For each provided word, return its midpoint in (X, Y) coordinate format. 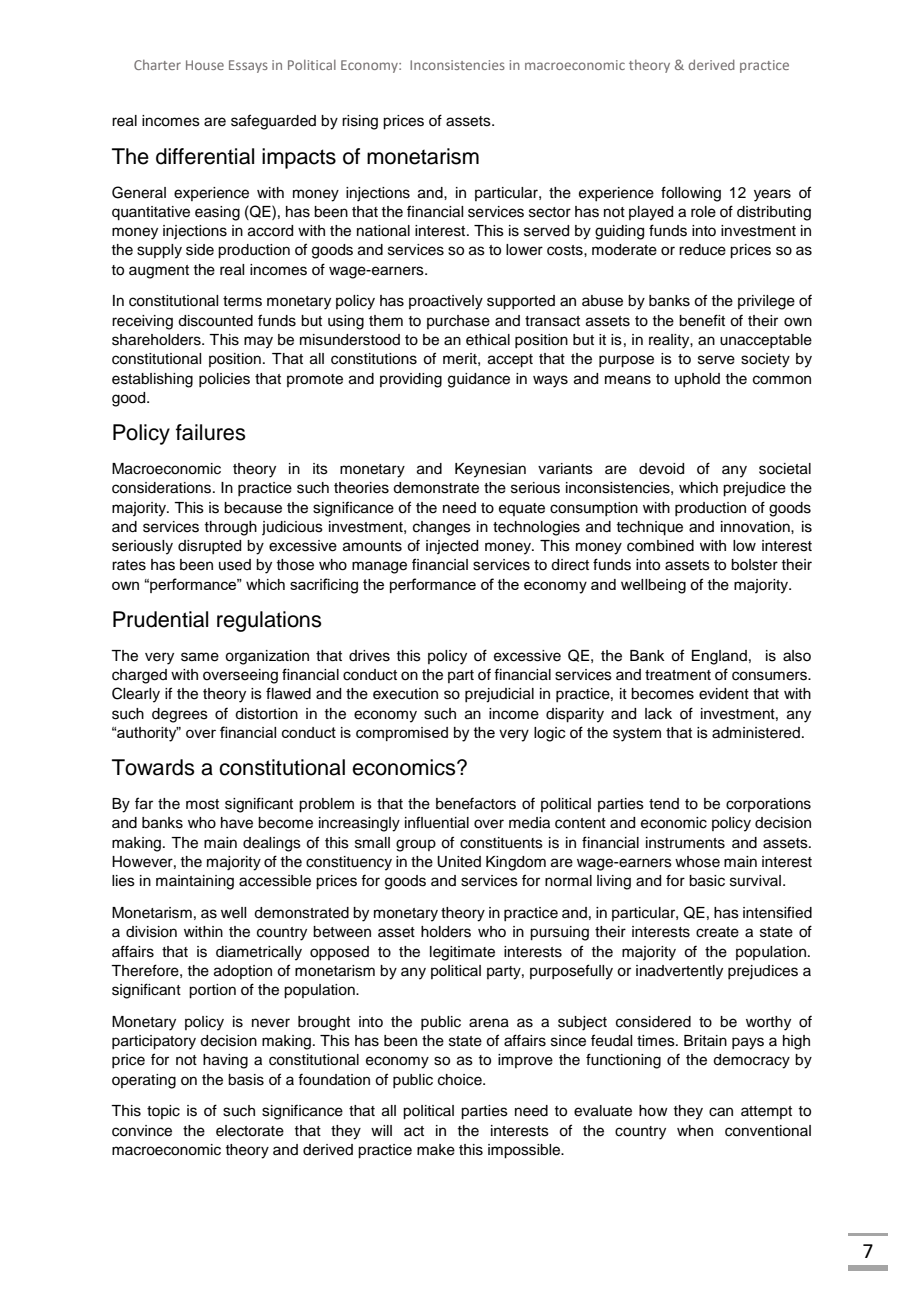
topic (163, 1112)
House (205, 65)
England (719, 657)
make (436, 1150)
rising (360, 122)
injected (452, 547)
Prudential (160, 619)
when (695, 1131)
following (691, 194)
